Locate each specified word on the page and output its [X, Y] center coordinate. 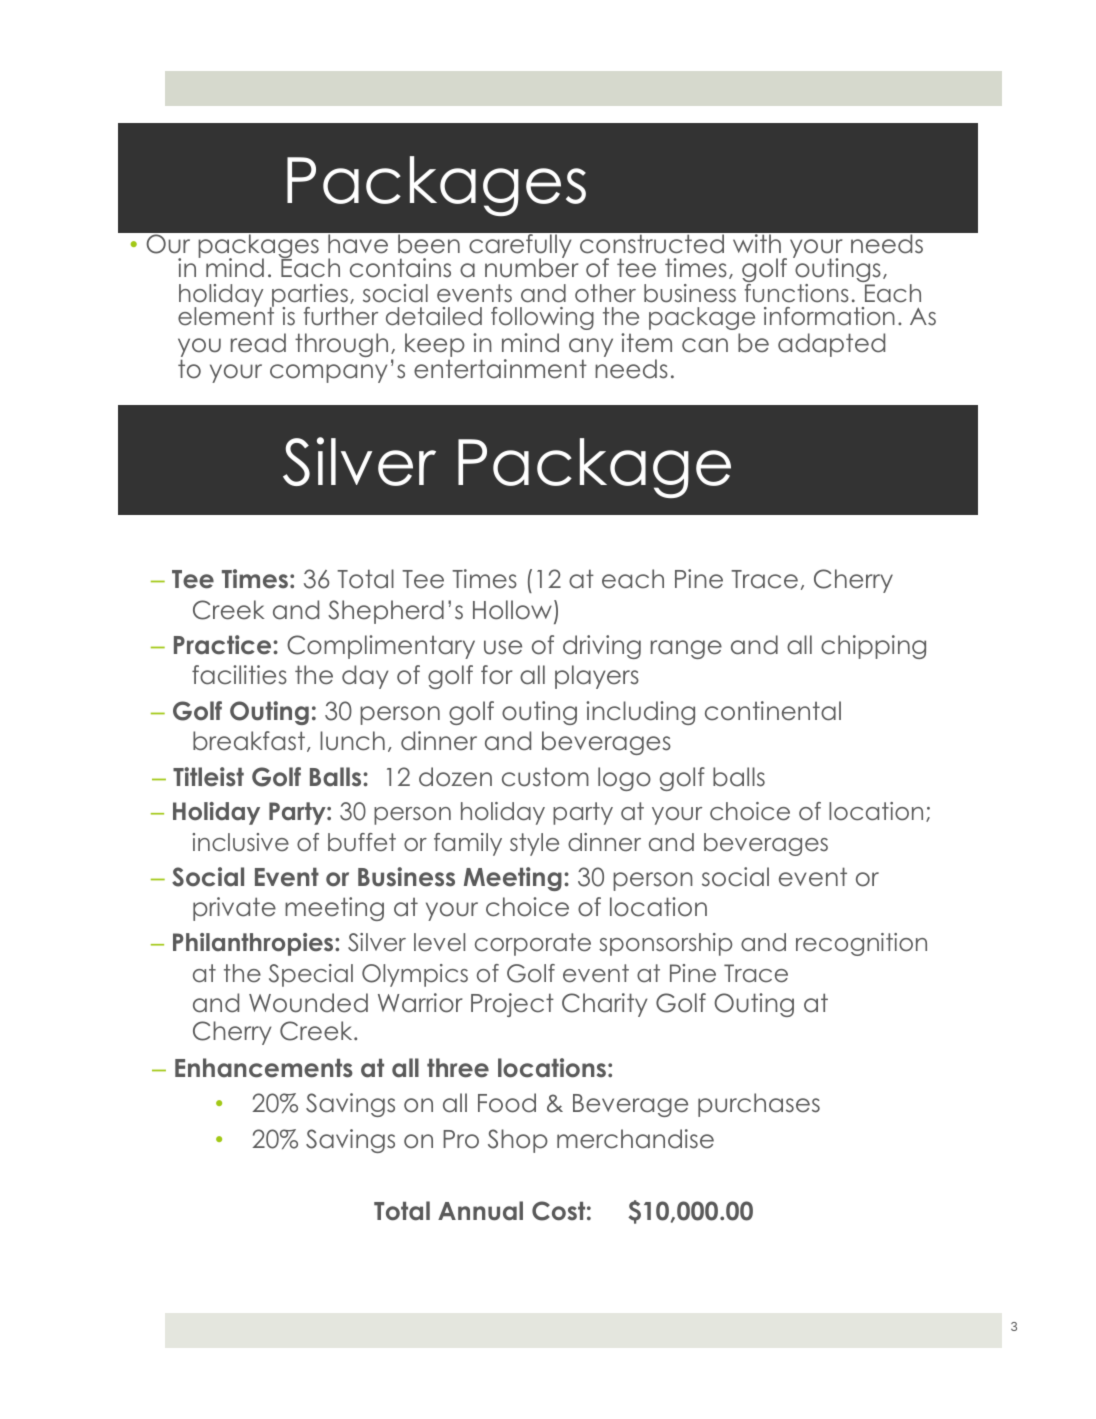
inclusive [240, 842]
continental [773, 711]
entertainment [500, 369]
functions [797, 293]
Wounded [308, 1003]
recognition [861, 944]
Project [512, 1005]
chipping [873, 647]
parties [309, 296]
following [542, 318]
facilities [239, 675]
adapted [831, 345]
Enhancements [264, 1068]
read [258, 343]
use [503, 647]
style [534, 844]
